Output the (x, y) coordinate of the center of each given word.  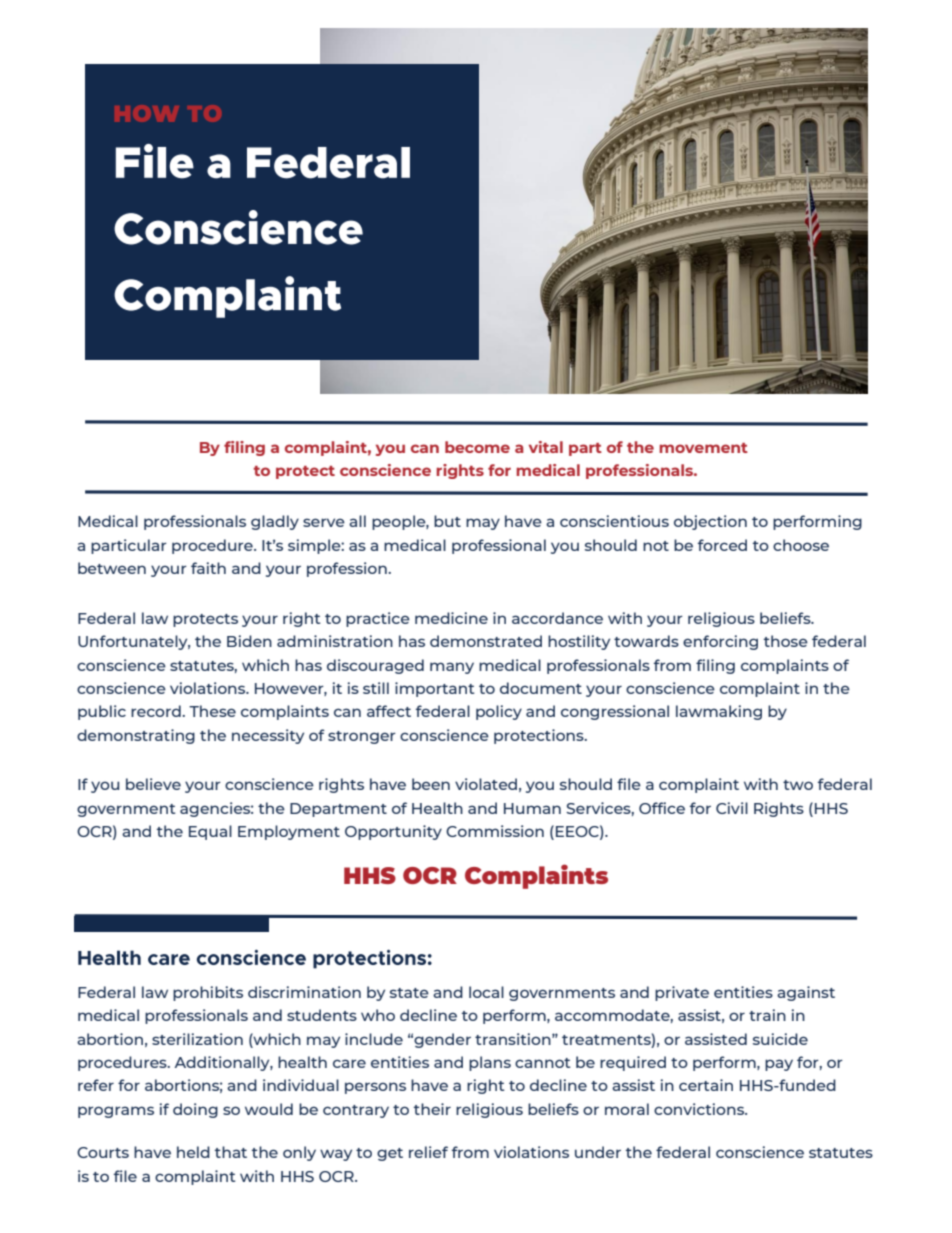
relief (428, 1152)
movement (703, 448)
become (477, 447)
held (193, 1152)
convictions (700, 1109)
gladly (275, 522)
